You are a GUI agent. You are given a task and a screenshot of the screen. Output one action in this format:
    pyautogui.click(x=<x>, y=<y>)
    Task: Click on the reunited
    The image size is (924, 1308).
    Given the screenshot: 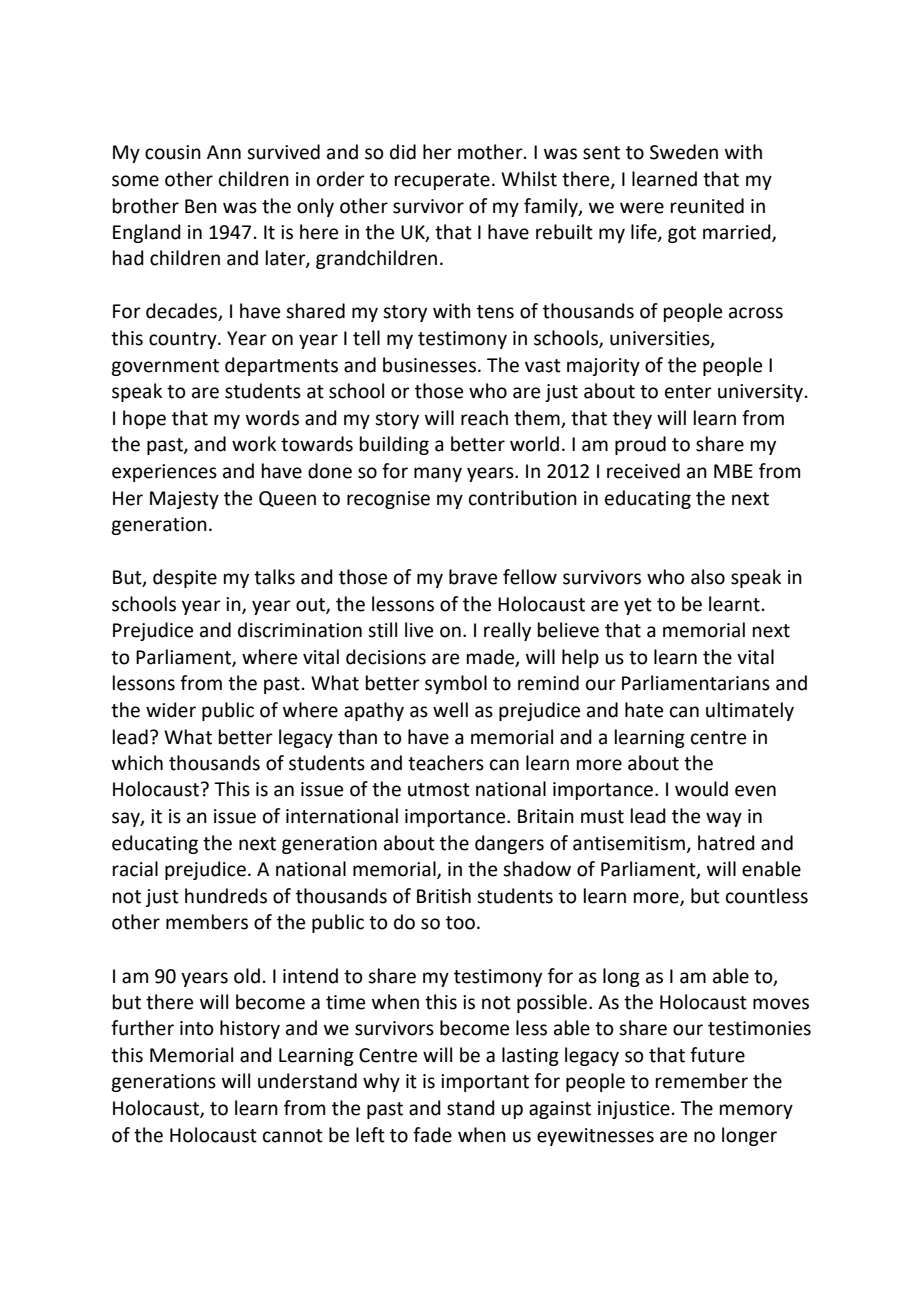 What is the action you would take?
    pyautogui.click(x=707, y=206)
